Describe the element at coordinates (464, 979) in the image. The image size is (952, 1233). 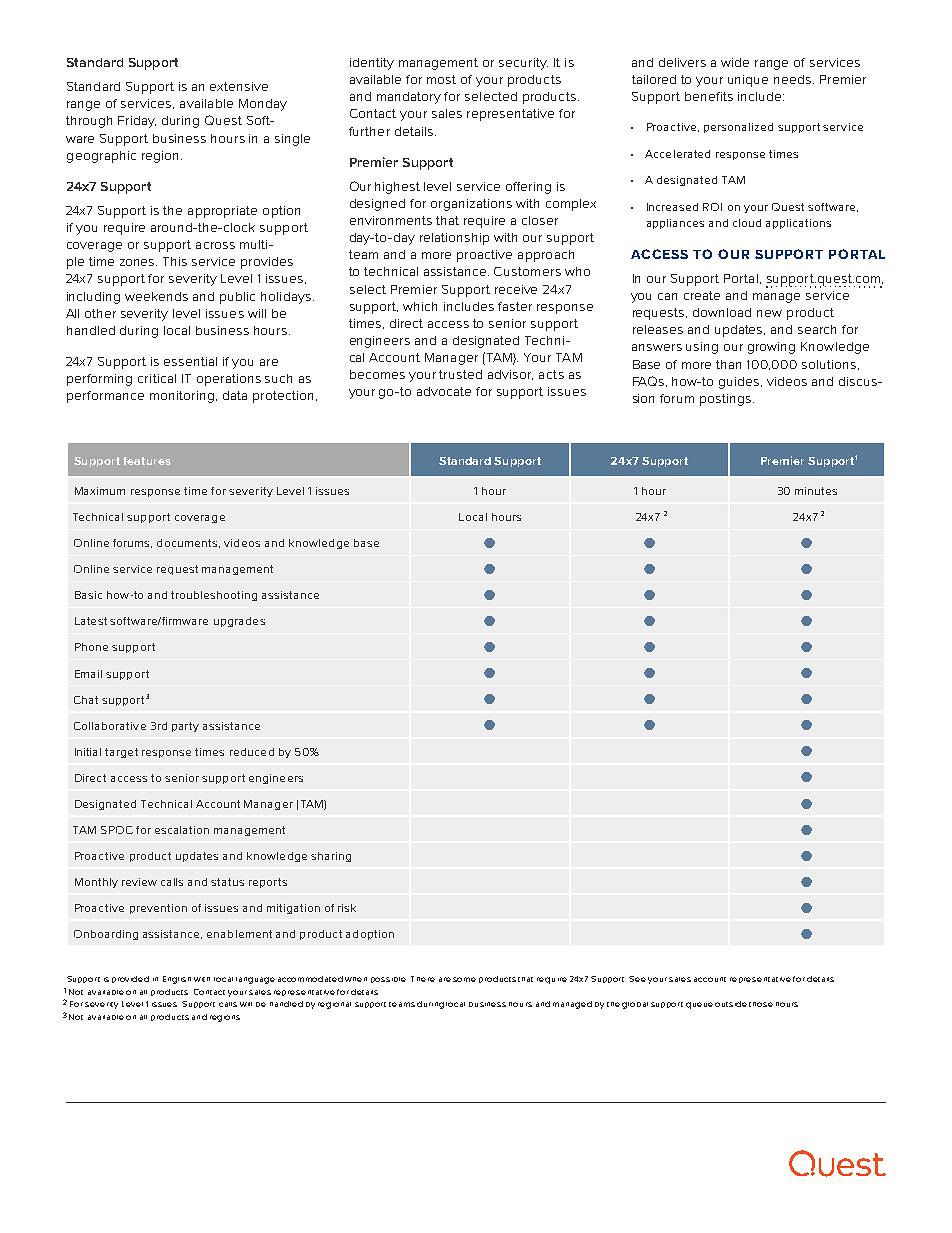
I see `some` at that location.
